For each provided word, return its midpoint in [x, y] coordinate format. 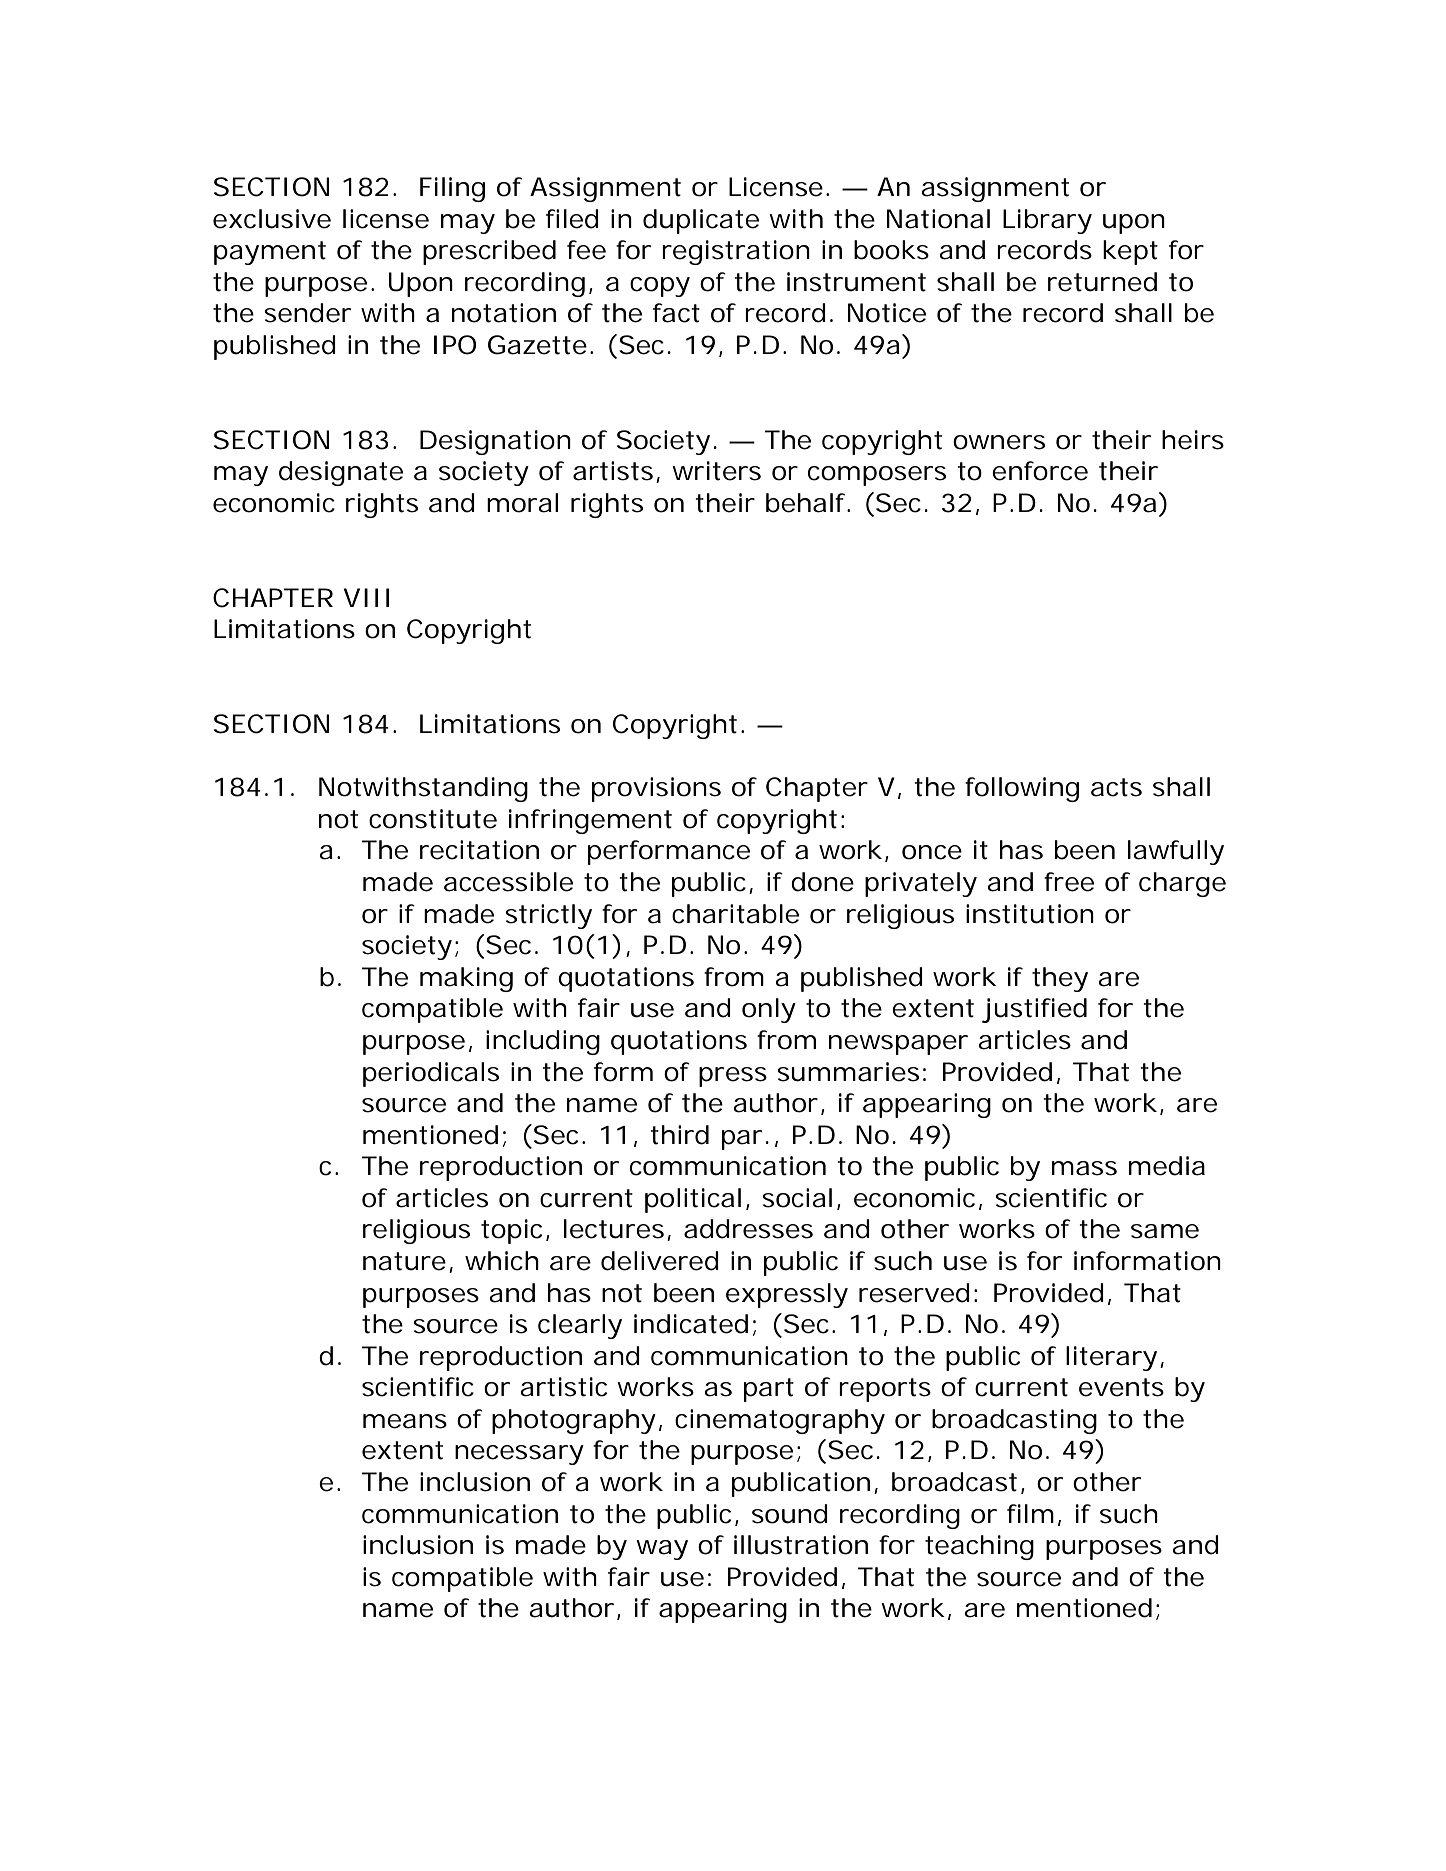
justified [1034, 1010]
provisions [656, 789]
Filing [452, 189]
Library [1047, 221]
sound [790, 1514]
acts [1116, 787]
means [405, 1421]
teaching [979, 1547]
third [680, 1135]
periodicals [431, 1074]
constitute [433, 819]
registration [736, 252]
